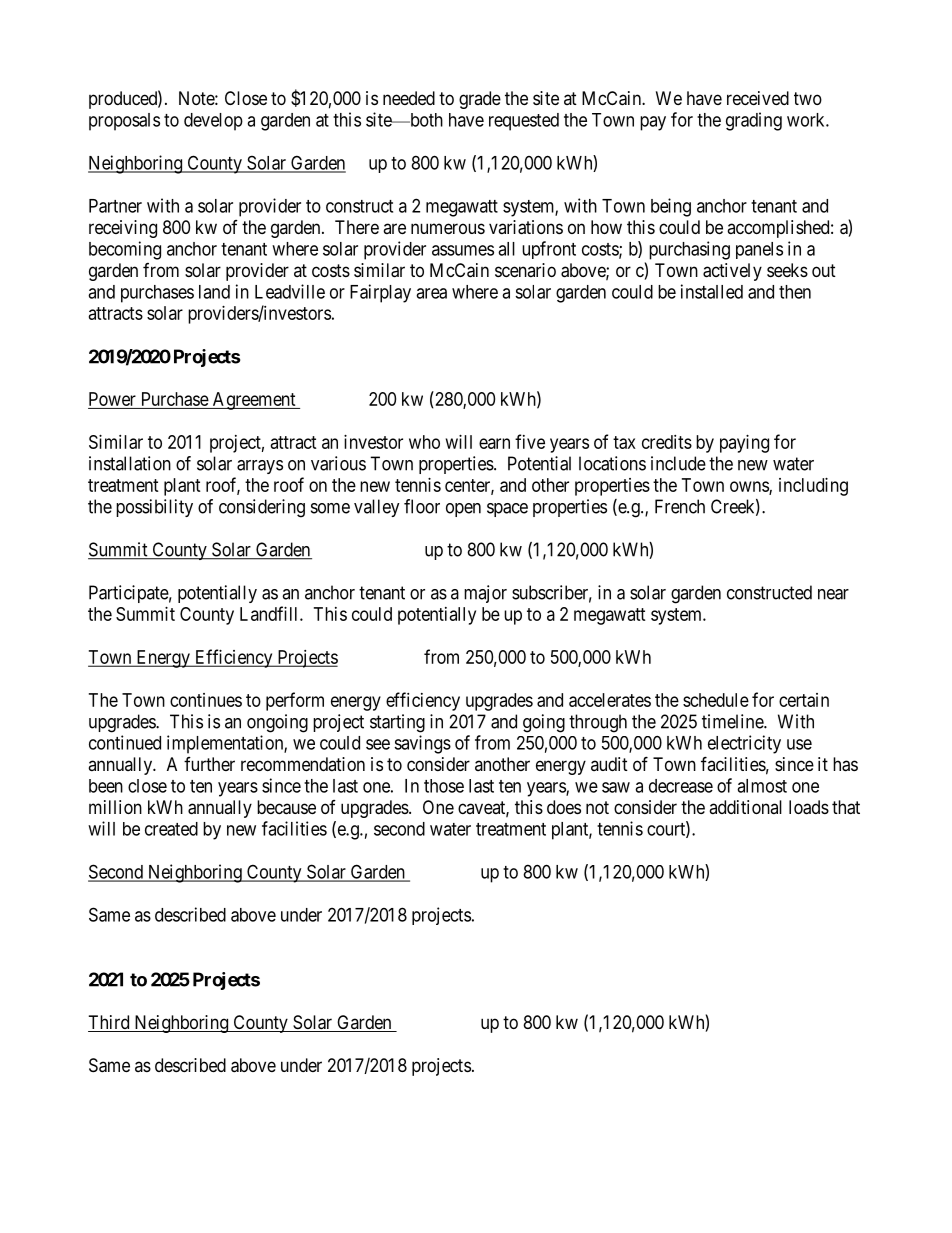 The image size is (952, 1233). Describe the element at coordinates (754, 121) in the document. I see `grading` at that location.
